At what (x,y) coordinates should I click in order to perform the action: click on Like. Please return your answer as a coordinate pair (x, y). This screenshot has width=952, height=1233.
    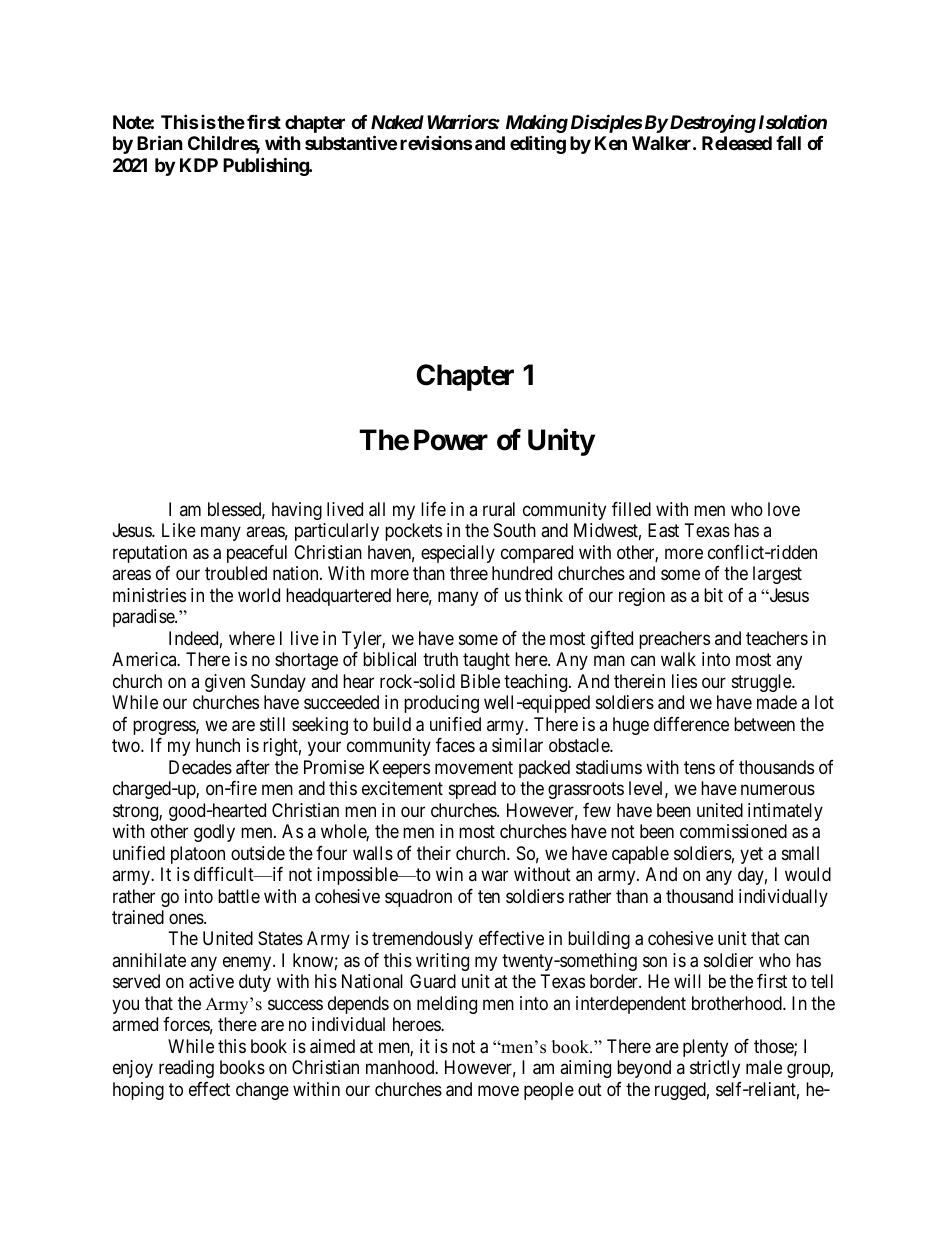
    Looking at the image, I should click on (179, 530).
